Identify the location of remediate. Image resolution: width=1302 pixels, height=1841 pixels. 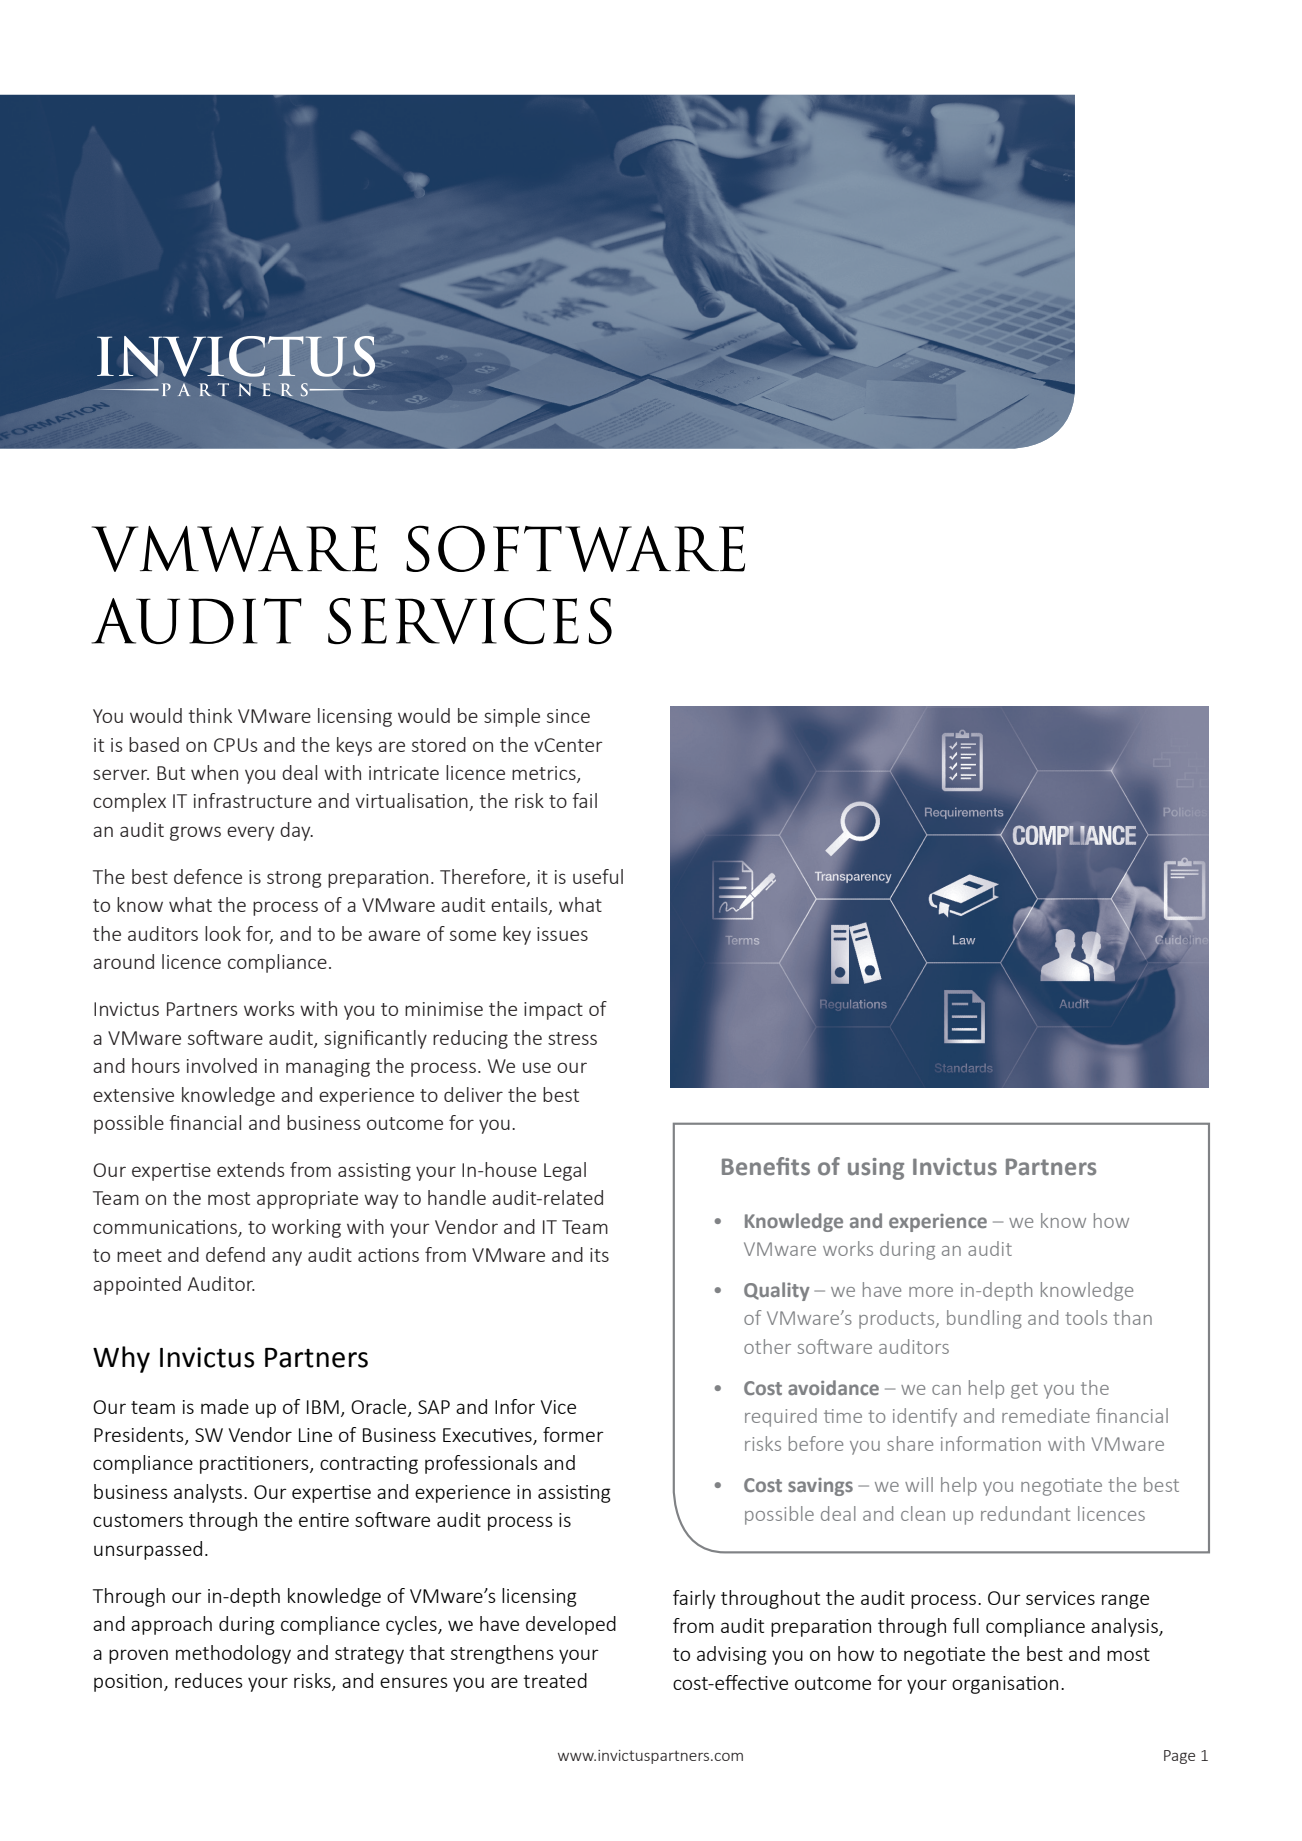
(1046, 1415).
